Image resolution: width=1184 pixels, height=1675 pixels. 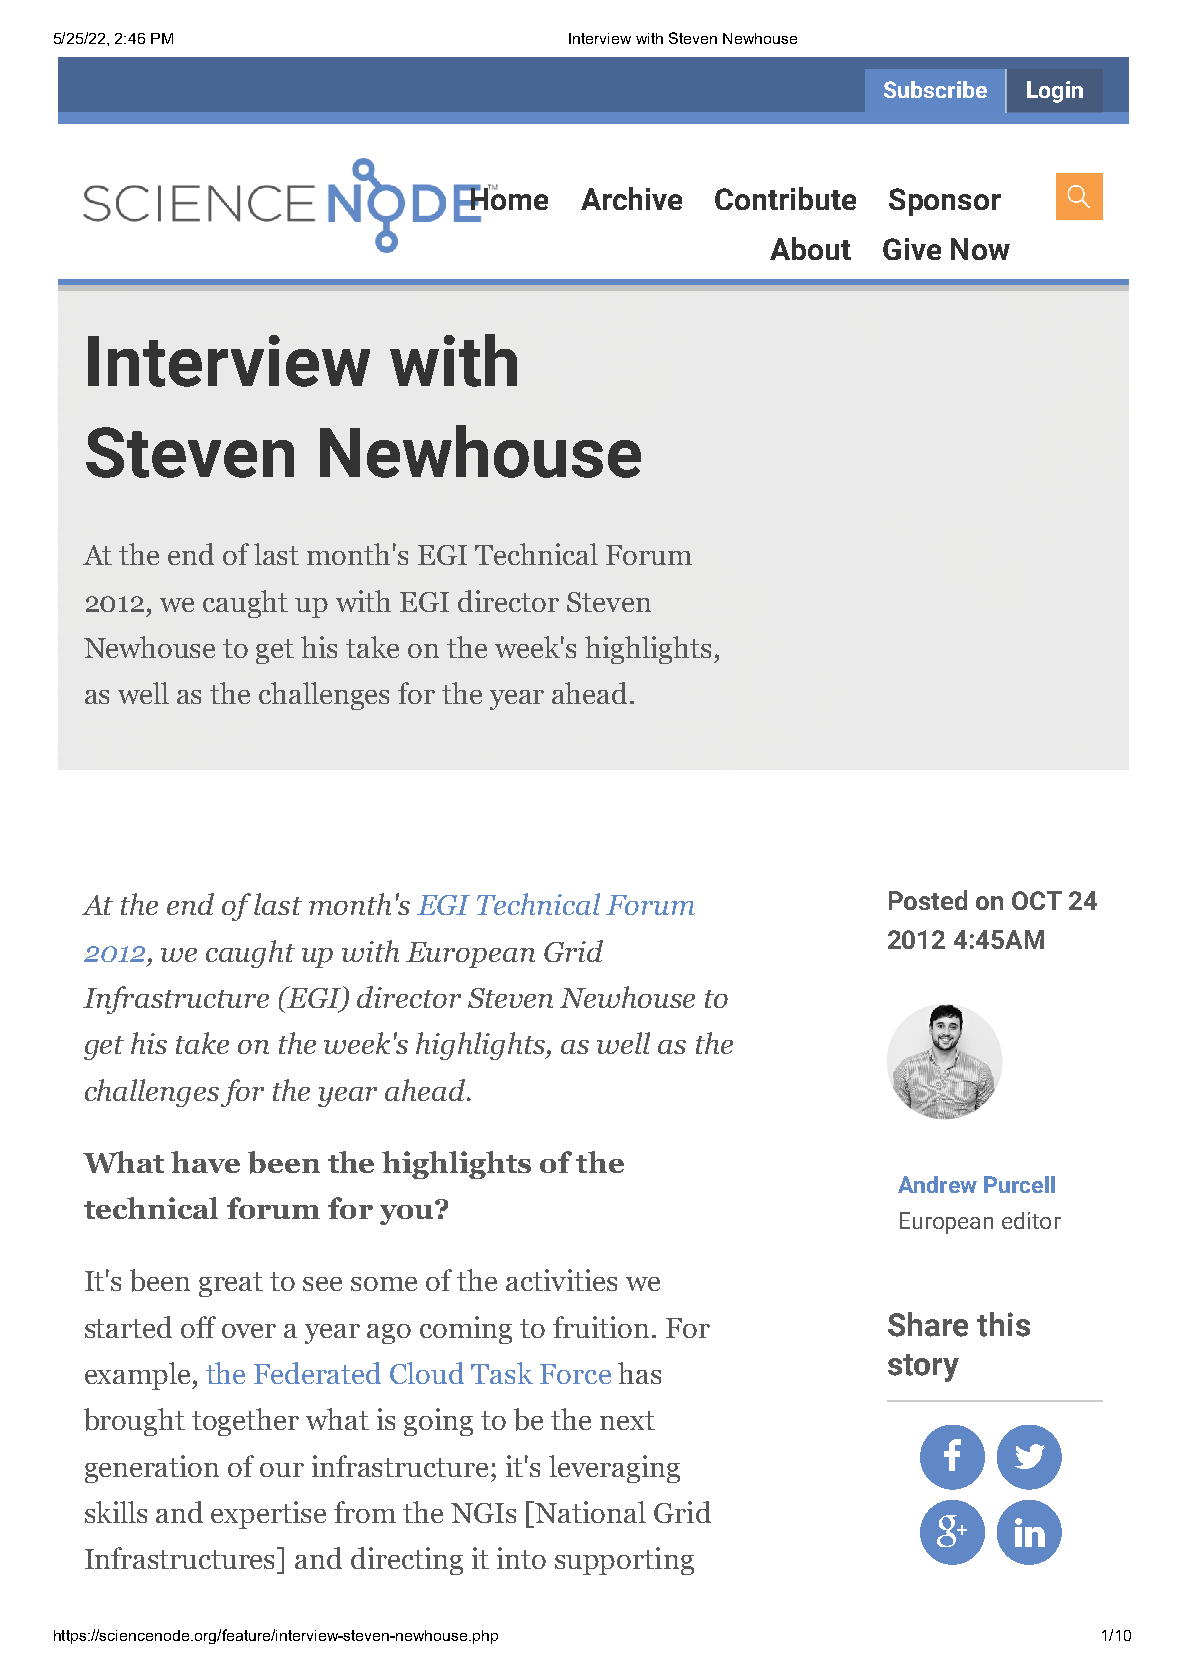 I want to click on OCT, so click(x=1037, y=900).
